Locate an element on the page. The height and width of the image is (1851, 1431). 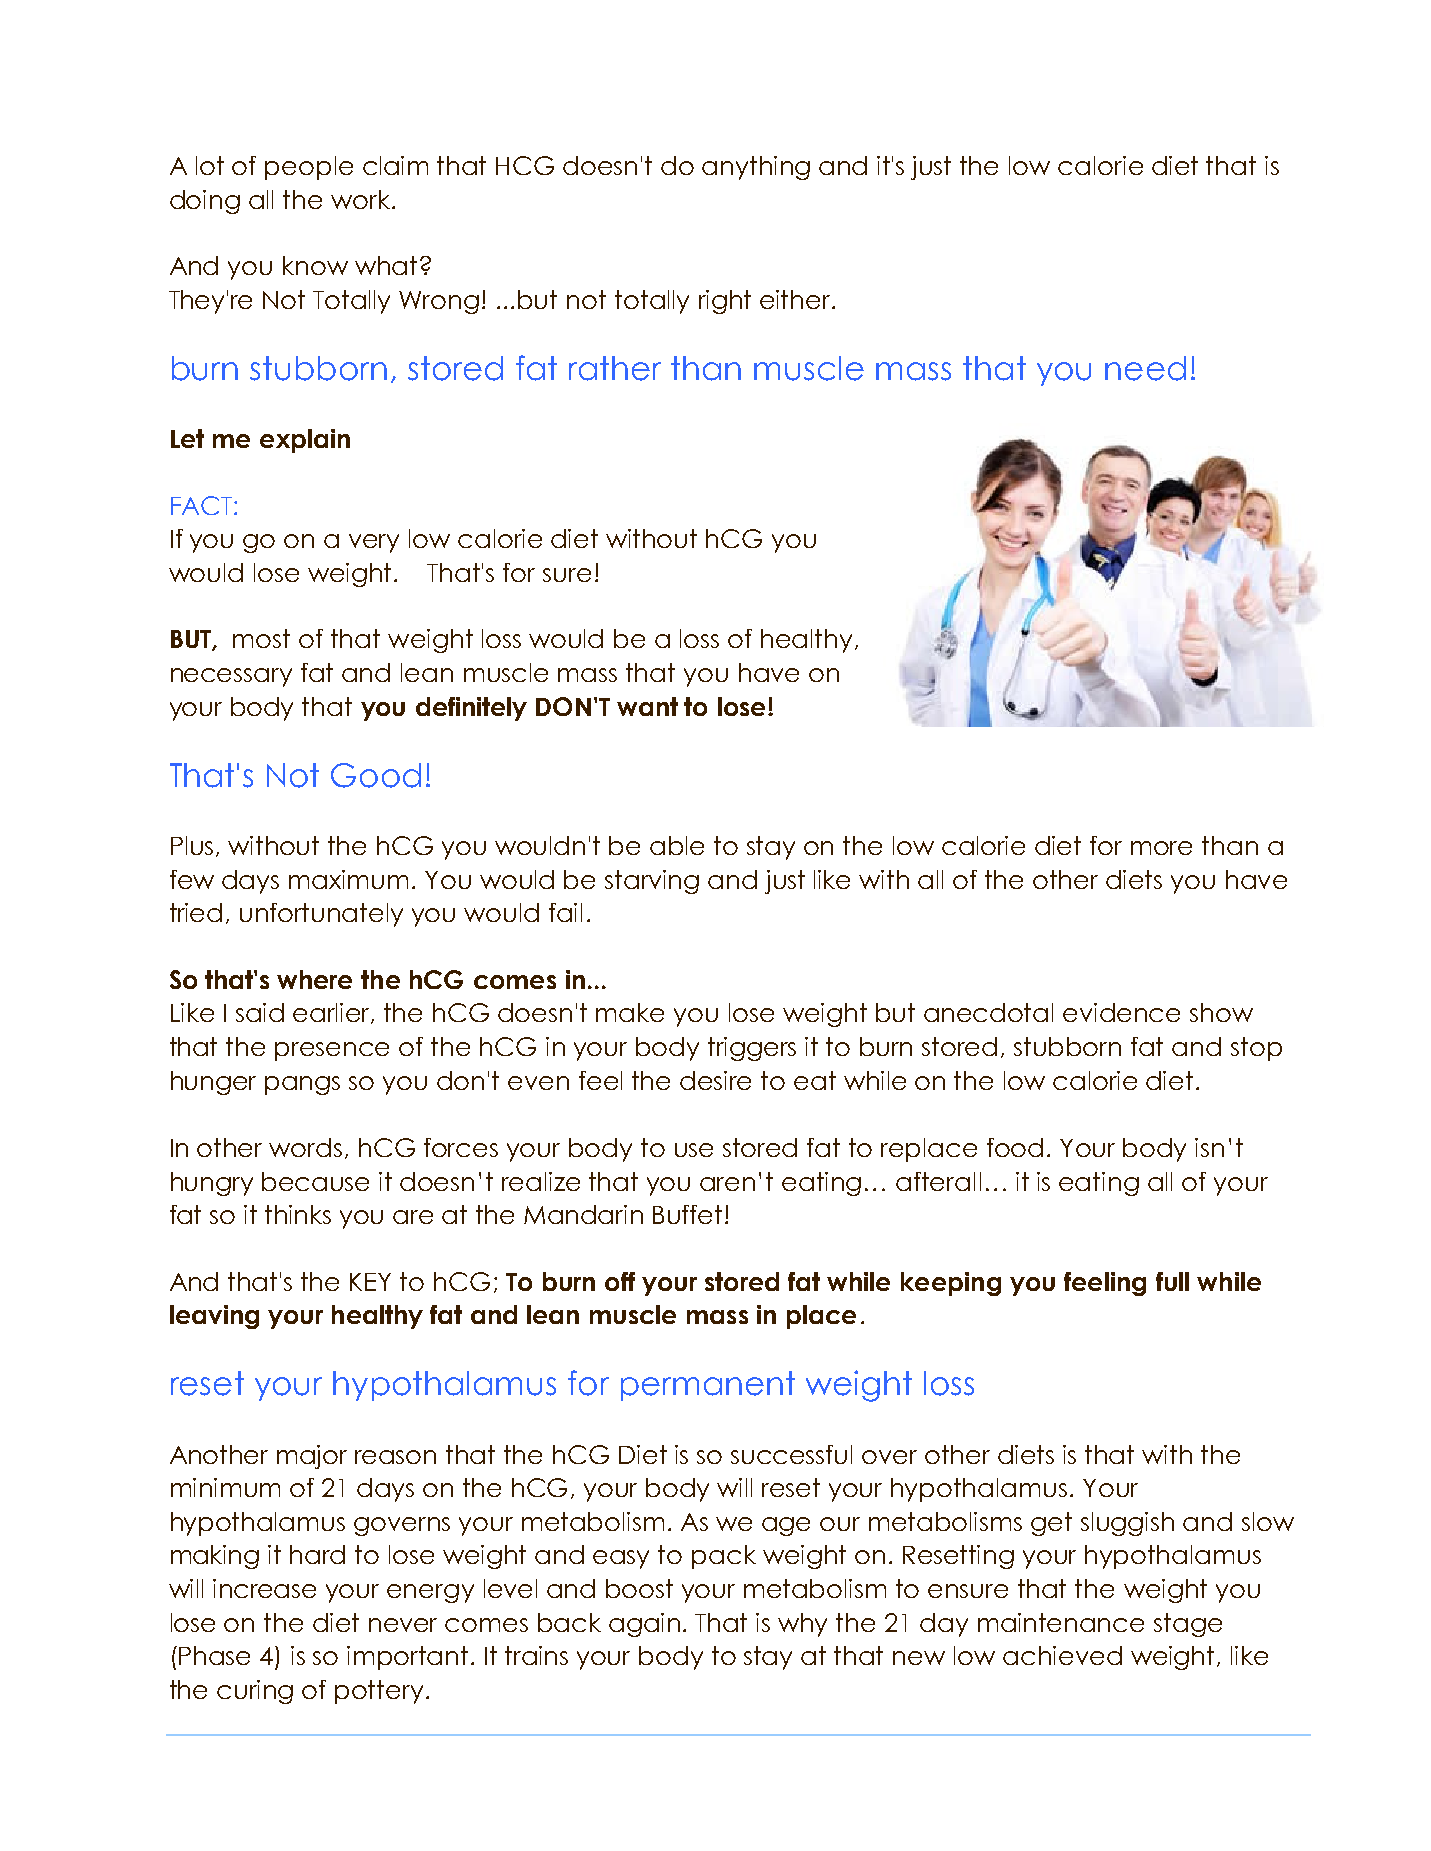
more is located at coordinates (1161, 848).
